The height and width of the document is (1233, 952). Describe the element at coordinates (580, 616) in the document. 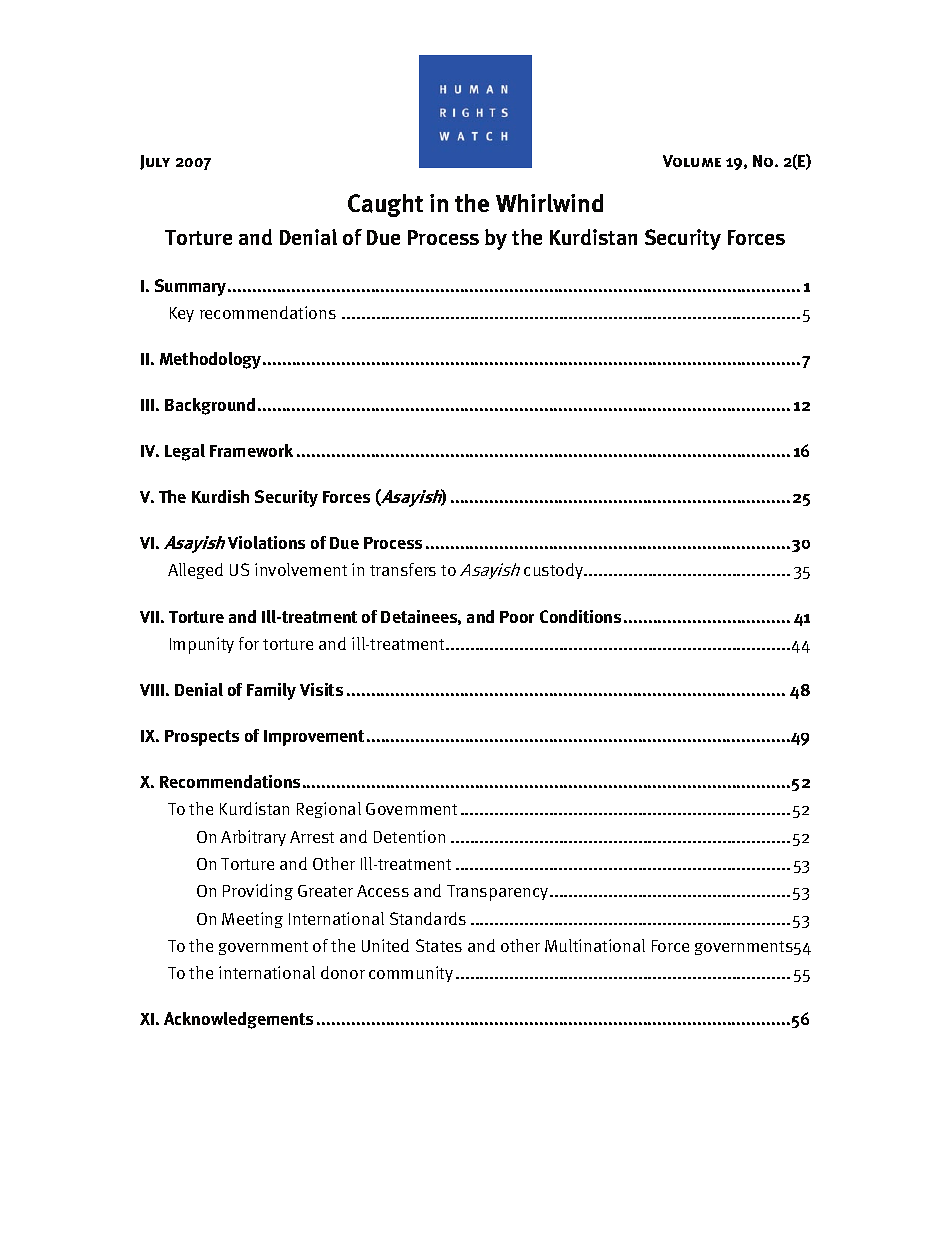

I see `Conditions` at that location.
